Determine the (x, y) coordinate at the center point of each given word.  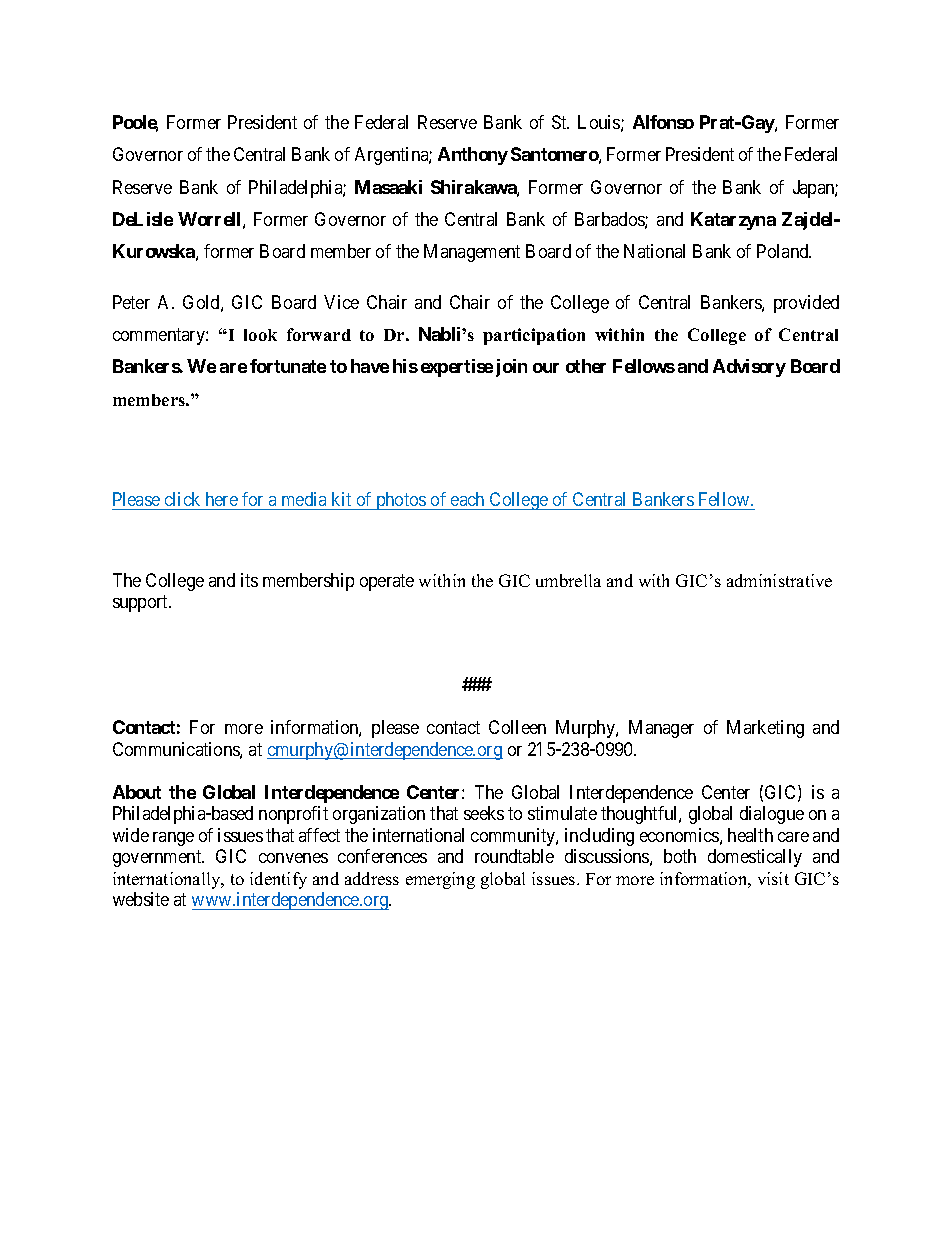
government (158, 859)
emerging (440, 880)
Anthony (473, 156)
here (221, 501)
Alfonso (663, 122)
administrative (779, 580)
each (468, 501)
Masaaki (388, 187)
